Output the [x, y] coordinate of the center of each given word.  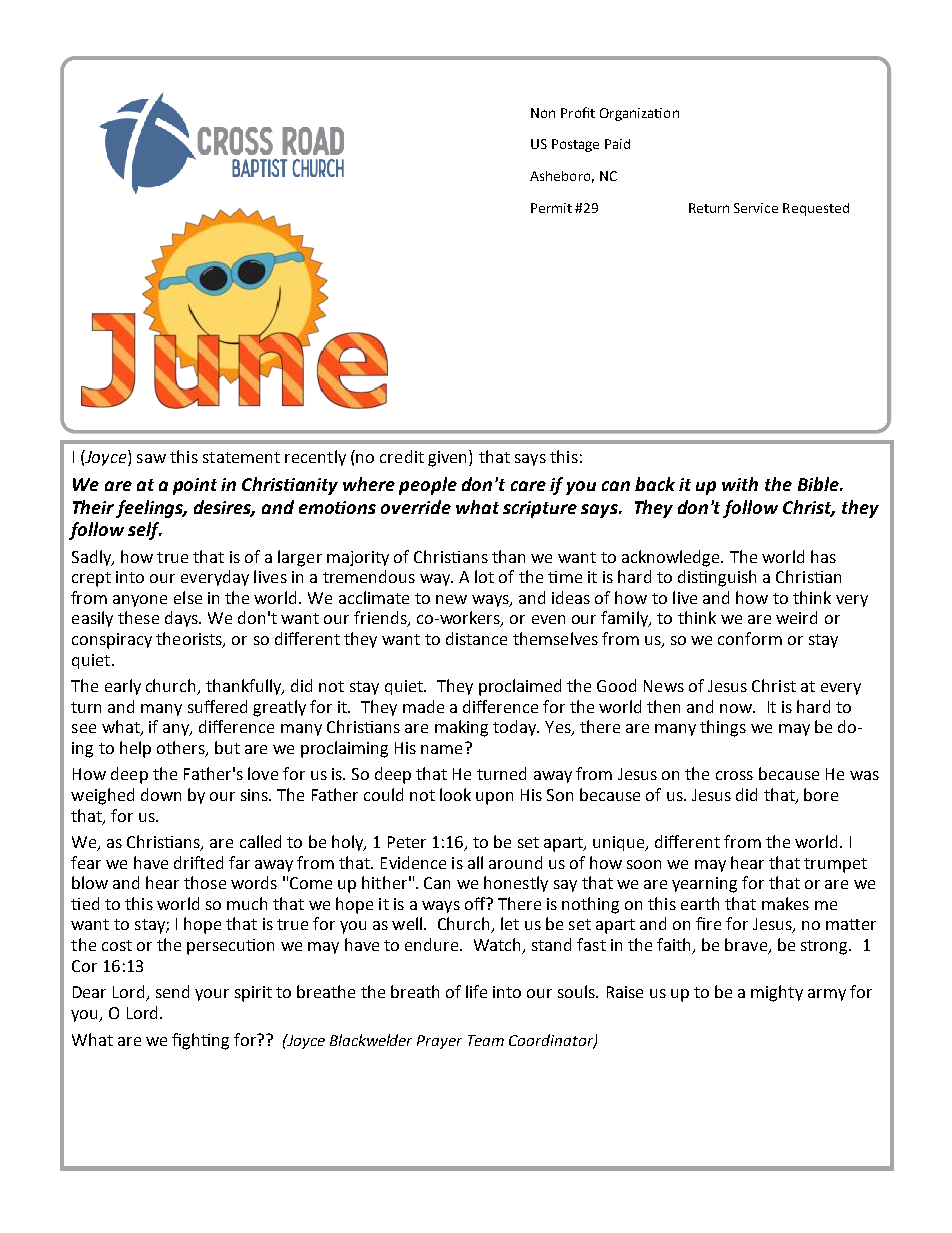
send [172, 991]
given [449, 458]
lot [484, 576]
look [455, 794]
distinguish [717, 578]
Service [756, 208]
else [188, 597]
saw [151, 458]
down [161, 794]
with [740, 484]
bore [821, 794]
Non [543, 113]
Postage [575, 145]
